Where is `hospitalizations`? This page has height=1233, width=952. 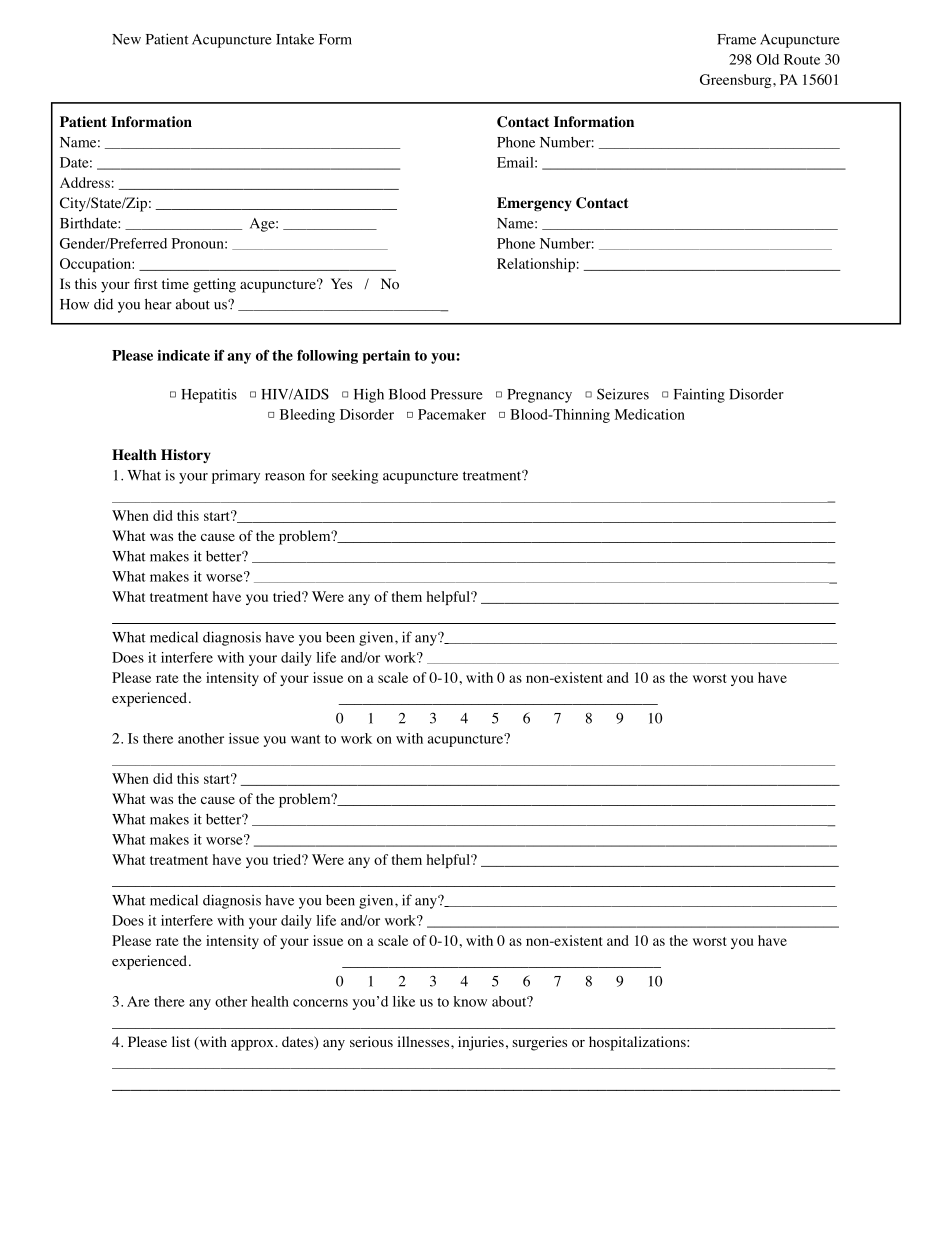 hospitalizations is located at coordinates (638, 1043).
